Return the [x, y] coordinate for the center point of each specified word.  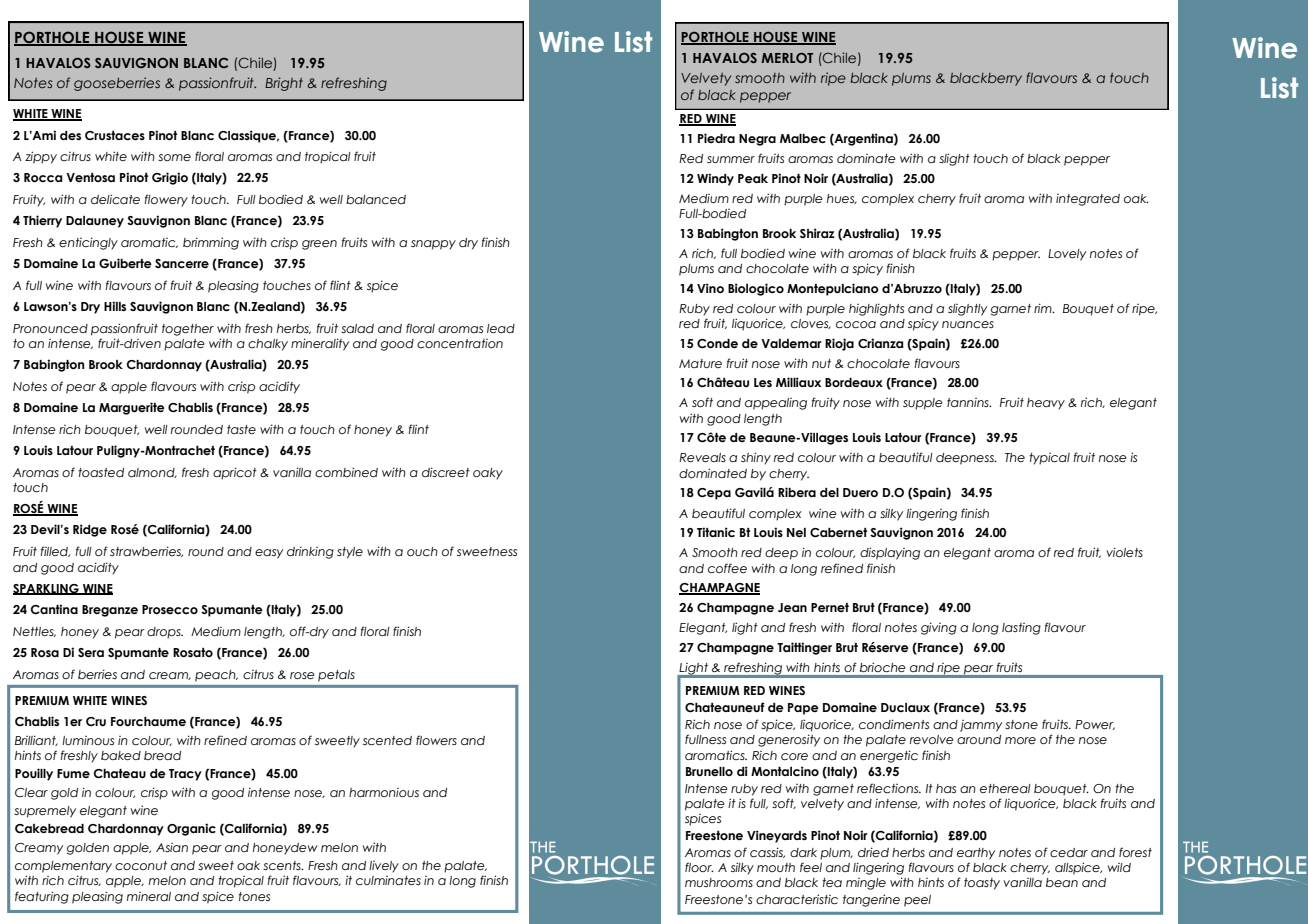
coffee [727, 568]
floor [699, 867]
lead [501, 328]
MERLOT [787, 57]
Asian [172, 847]
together [188, 330]
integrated [1088, 200]
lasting [1021, 629]
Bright [284, 84]
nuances [968, 324]
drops [165, 633]
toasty [982, 884]
